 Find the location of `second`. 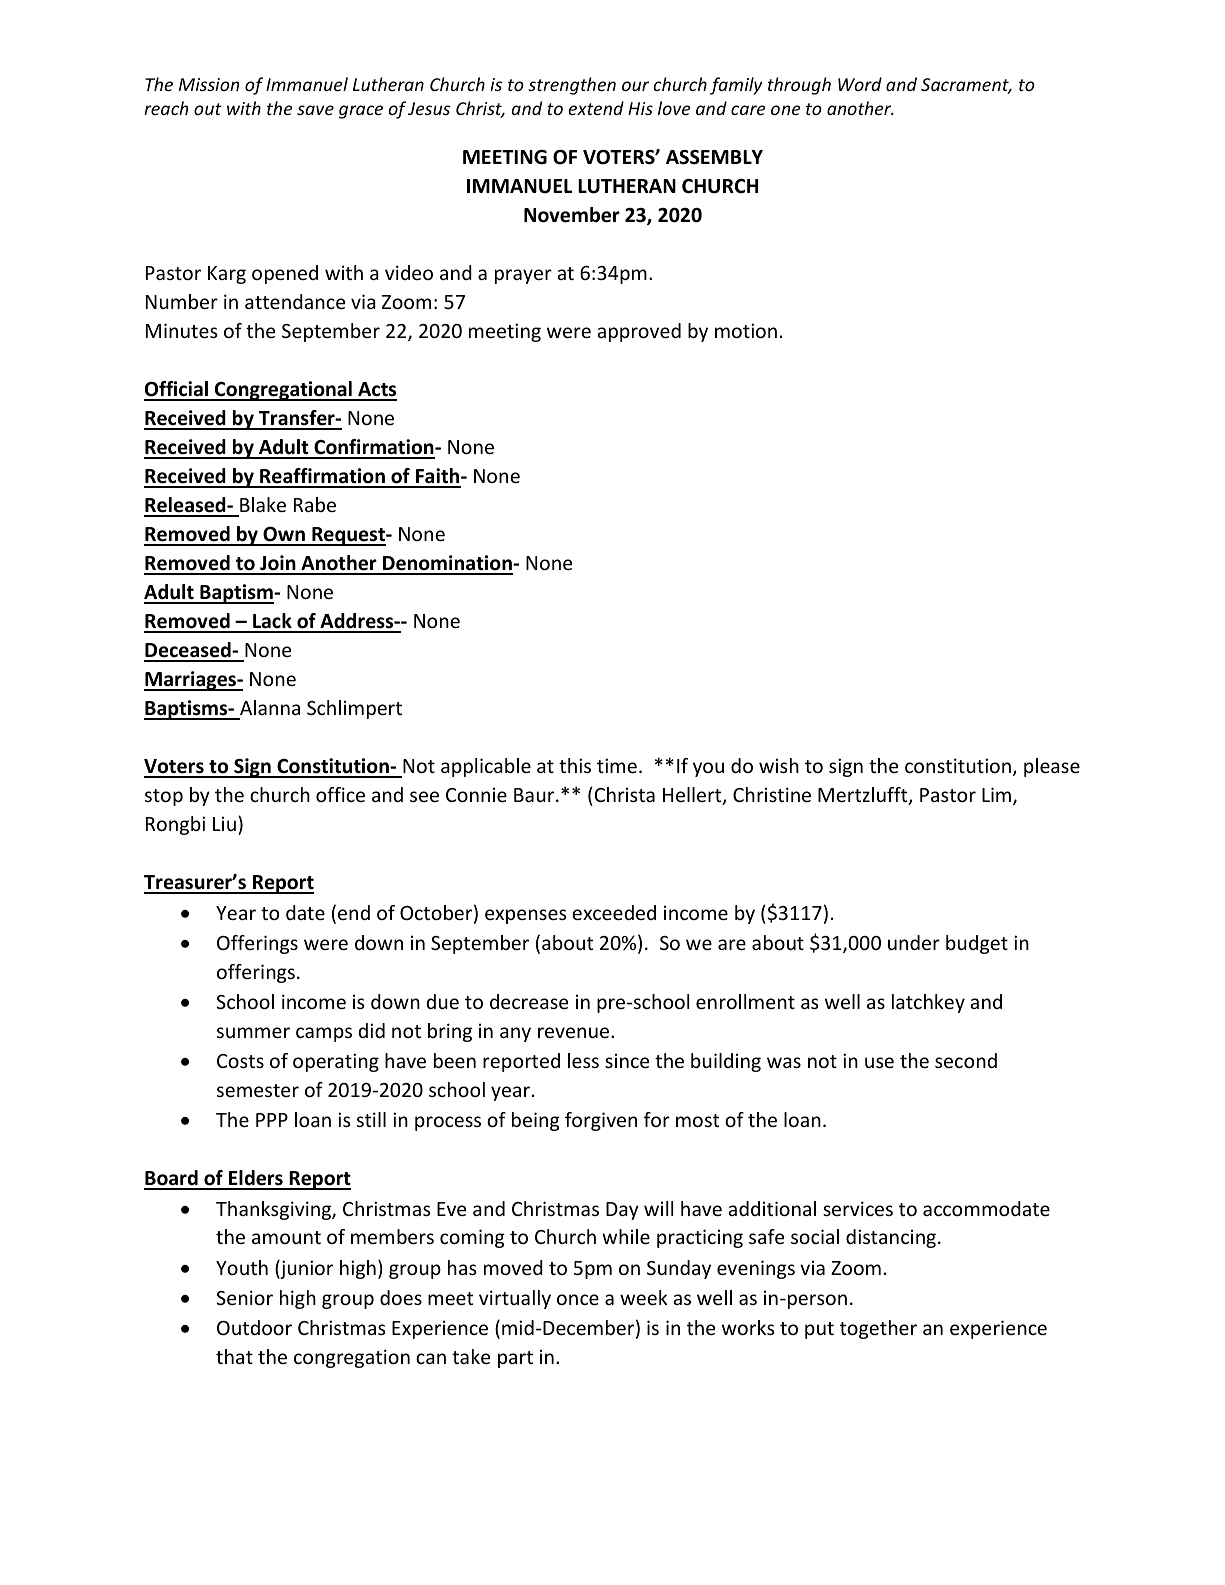

second is located at coordinates (966, 1060).
